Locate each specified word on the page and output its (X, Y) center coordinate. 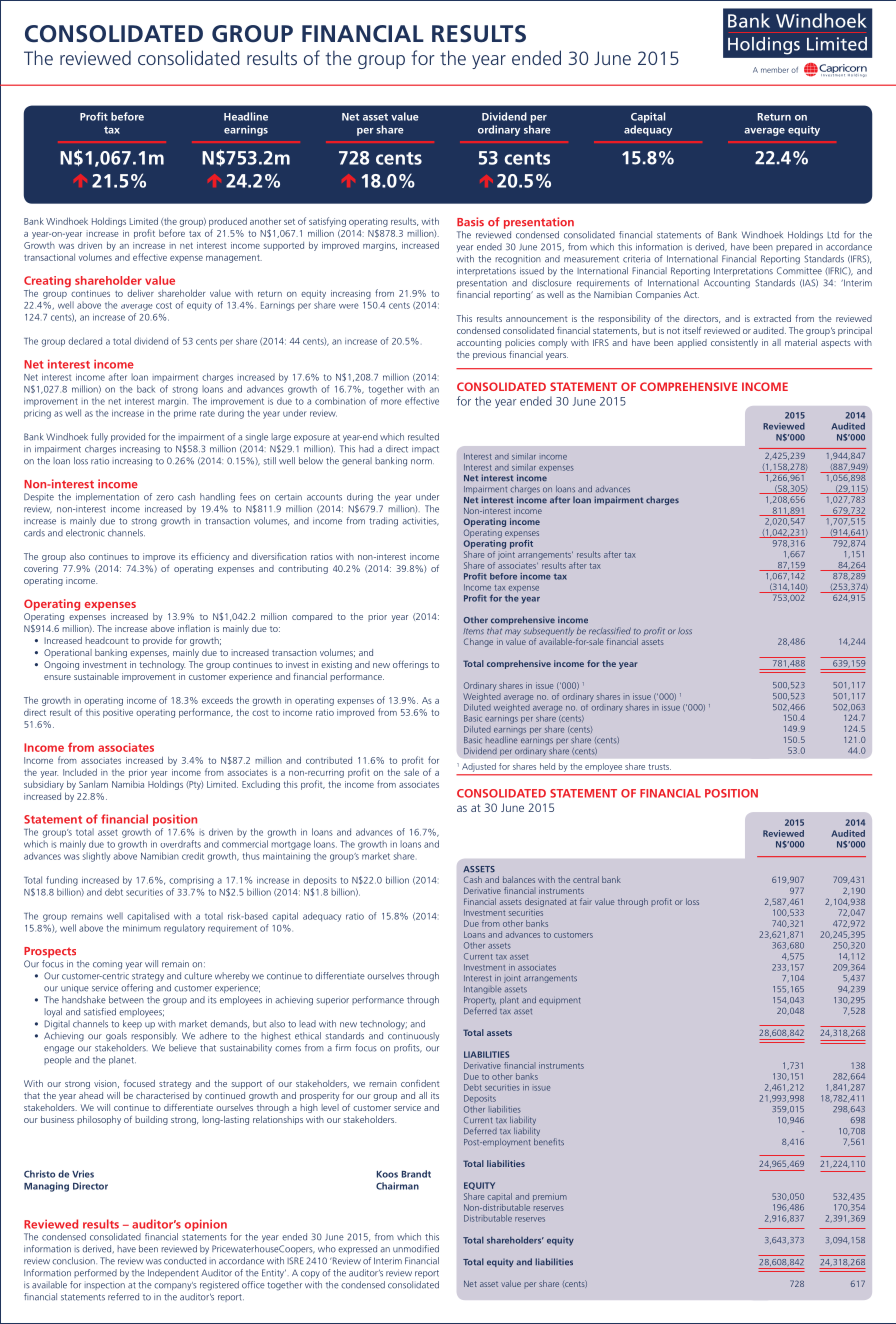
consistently (734, 343)
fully (99, 438)
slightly (96, 857)
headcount (106, 640)
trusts (659, 767)
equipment (559, 1001)
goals (116, 1037)
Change (478, 642)
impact (425, 449)
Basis (470, 222)
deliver (140, 293)
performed (95, 1273)
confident (420, 1083)
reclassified (610, 631)
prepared (794, 247)
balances (519, 879)
